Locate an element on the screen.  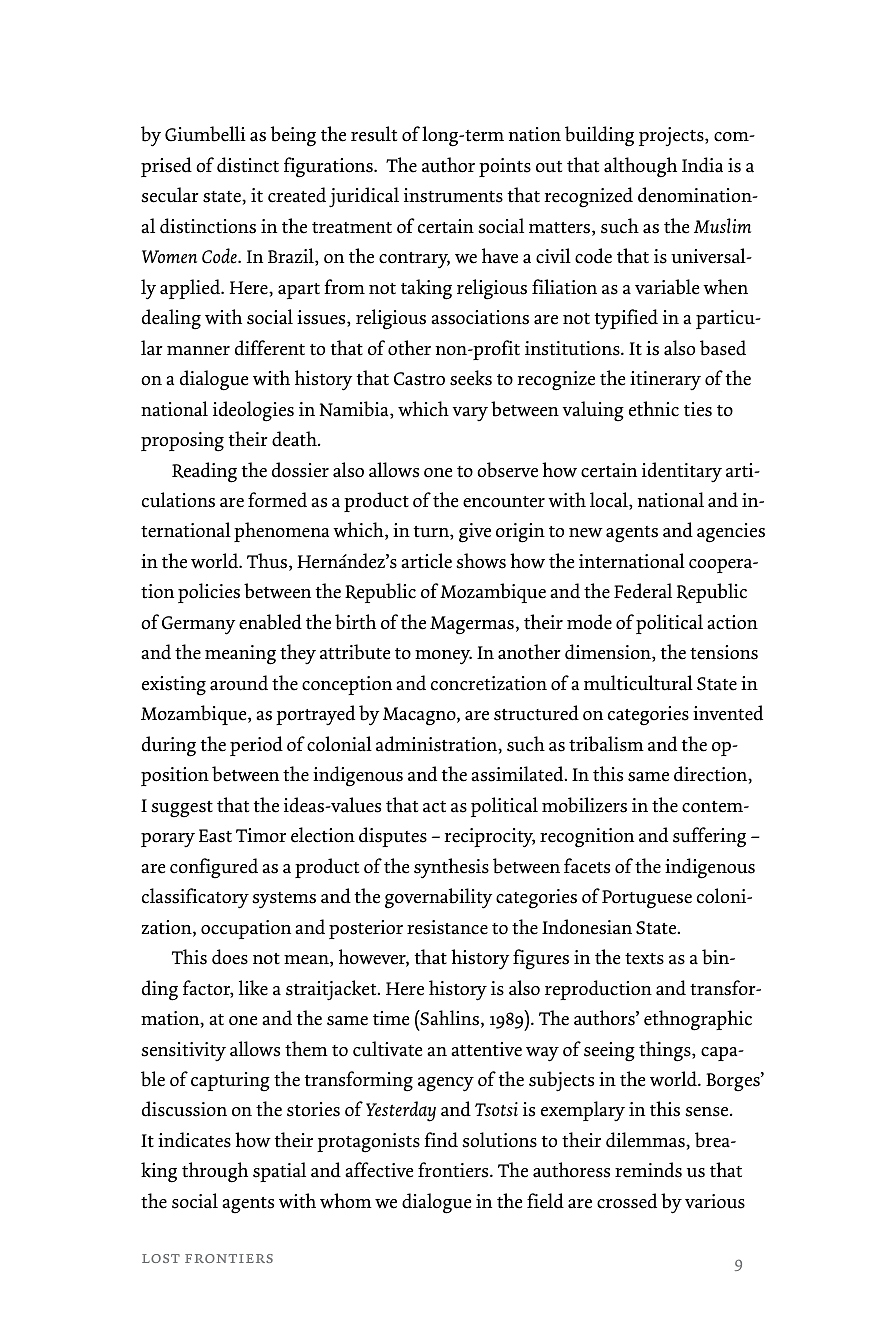
synthesis is located at coordinates (451, 868).
